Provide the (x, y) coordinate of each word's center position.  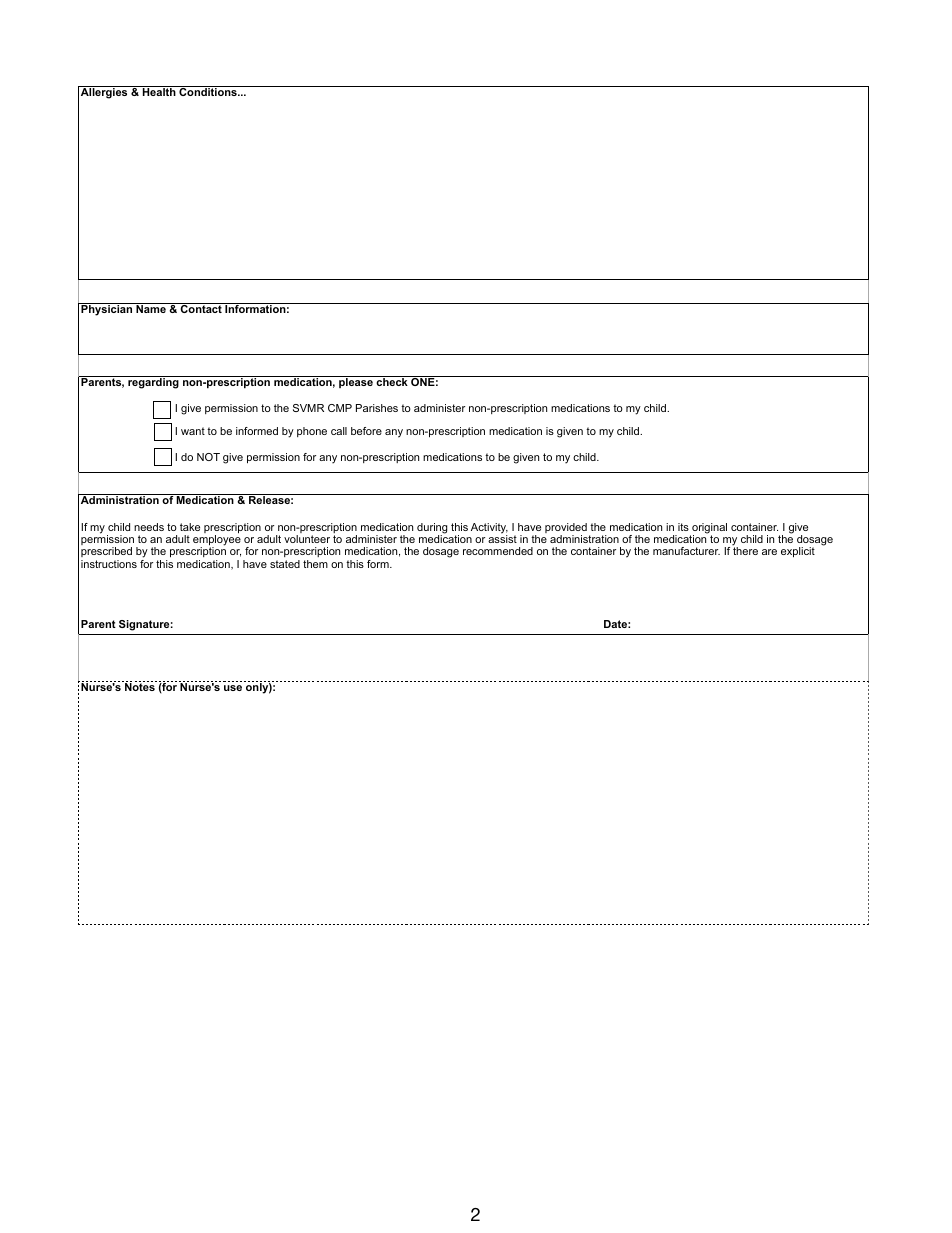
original (708, 529)
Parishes (377, 408)
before (366, 431)
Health (159, 91)
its (683, 527)
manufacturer (686, 551)
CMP (340, 408)
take (190, 527)
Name (151, 308)
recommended (498, 551)
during (432, 529)
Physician (107, 309)
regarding (153, 382)
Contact (201, 308)
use (233, 688)
